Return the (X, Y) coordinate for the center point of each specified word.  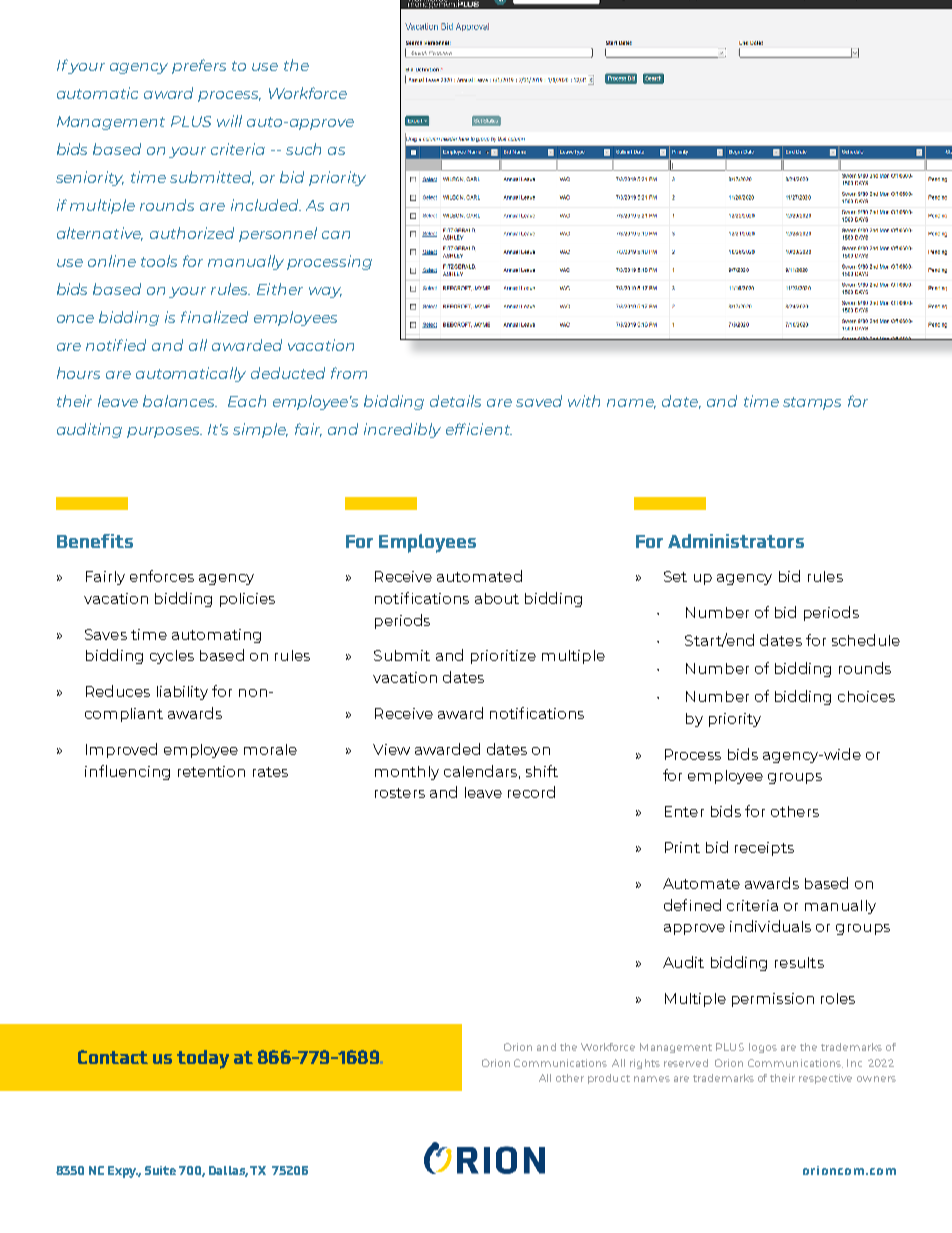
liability (182, 693)
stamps (812, 403)
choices (866, 696)
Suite (160, 1170)
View (391, 749)
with (584, 401)
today (203, 1059)
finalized (214, 317)
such (303, 149)
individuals (770, 926)
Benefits (95, 541)
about (497, 598)
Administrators (736, 541)
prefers (199, 66)
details (455, 401)
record (531, 792)
